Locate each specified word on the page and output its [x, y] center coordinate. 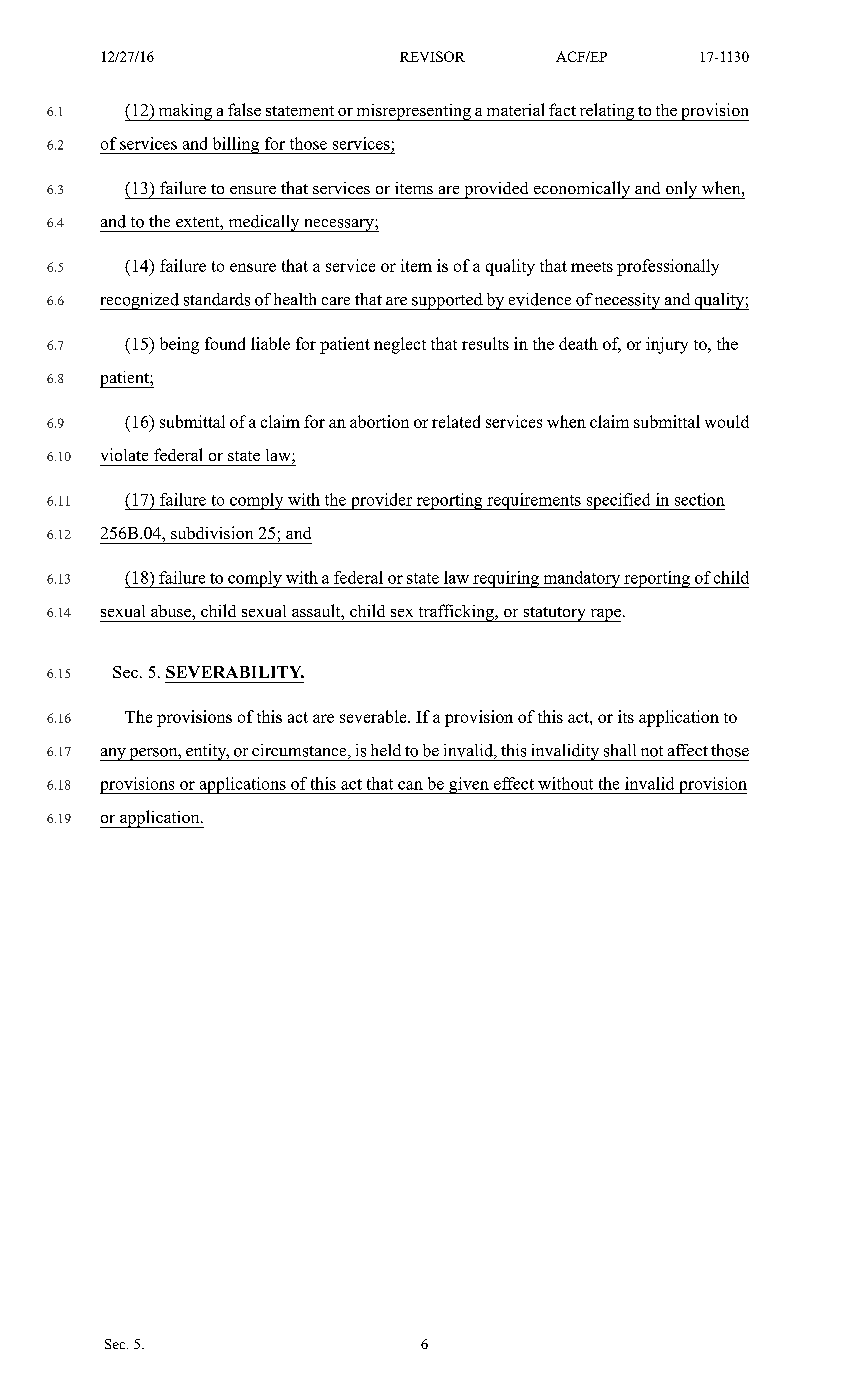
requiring [506, 579]
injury [667, 345]
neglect [400, 345]
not [652, 751]
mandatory [582, 579]
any [114, 754]
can [410, 785]
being [179, 345]
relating [607, 112]
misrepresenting [413, 112]
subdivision [212, 532]
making [185, 112]
